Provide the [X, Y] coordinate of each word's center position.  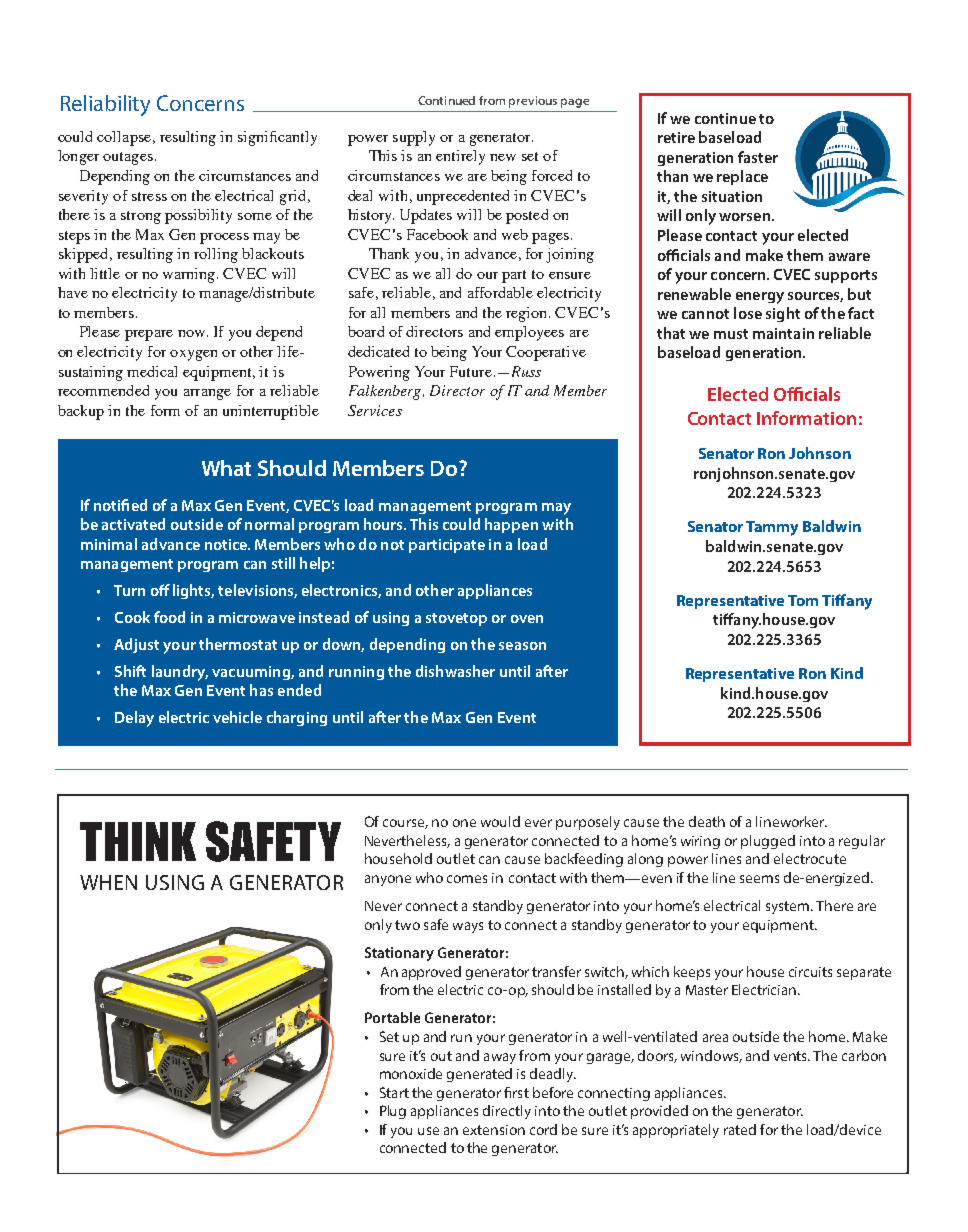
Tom [803, 600]
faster [758, 157]
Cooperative [546, 353]
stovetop [456, 619]
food [169, 617]
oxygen [193, 355]
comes [467, 879]
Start [394, 1092]
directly [507, 1112]
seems [759, 879]
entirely [460, 157]
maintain [783, 333]
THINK [138, 841]
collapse [124, 138]
